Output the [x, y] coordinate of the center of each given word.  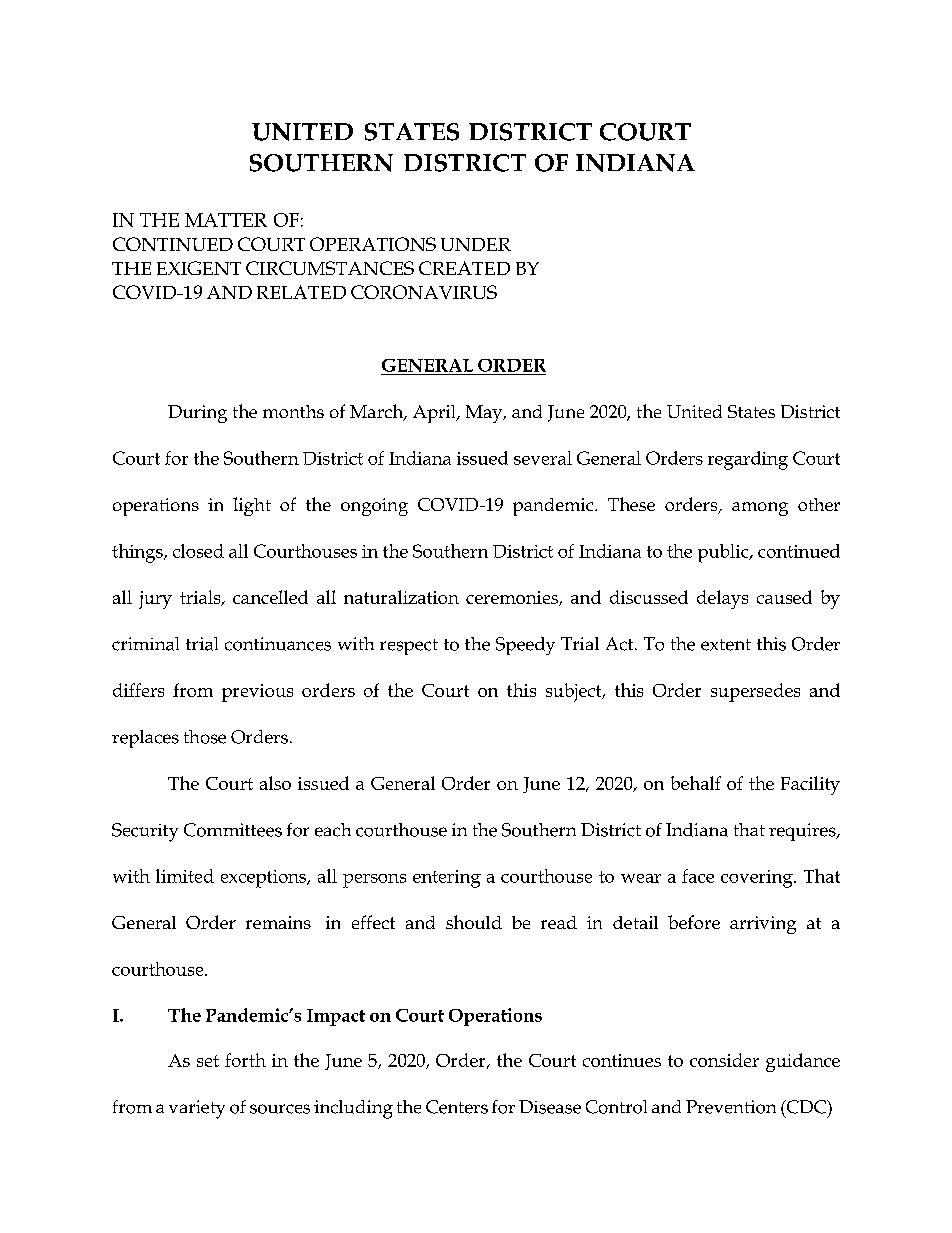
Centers [457, 1107]
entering [447, 879]
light [252, 506]
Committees [233, 830]
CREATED [464, 268]
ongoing [374, 507]
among [760, 509]
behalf [696, 783]
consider [724, 1060]
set [208, 1061]
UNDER [476, 244]
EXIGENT [199, 268]
